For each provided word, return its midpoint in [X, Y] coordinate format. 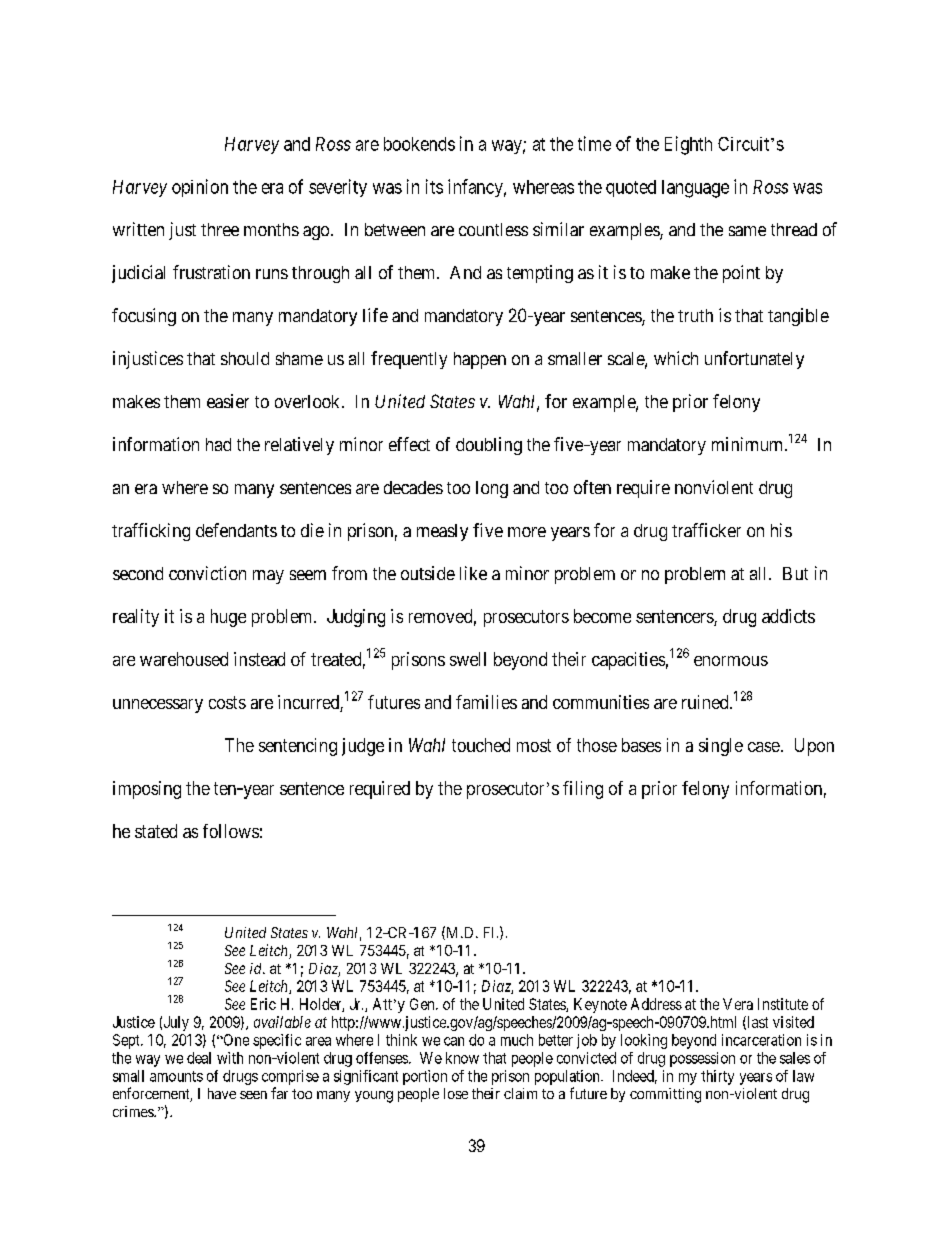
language [695, 189]
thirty [717, 1077]
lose [456, 1093]
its [434, 186]
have [222, 1093]
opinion [200, 188]
